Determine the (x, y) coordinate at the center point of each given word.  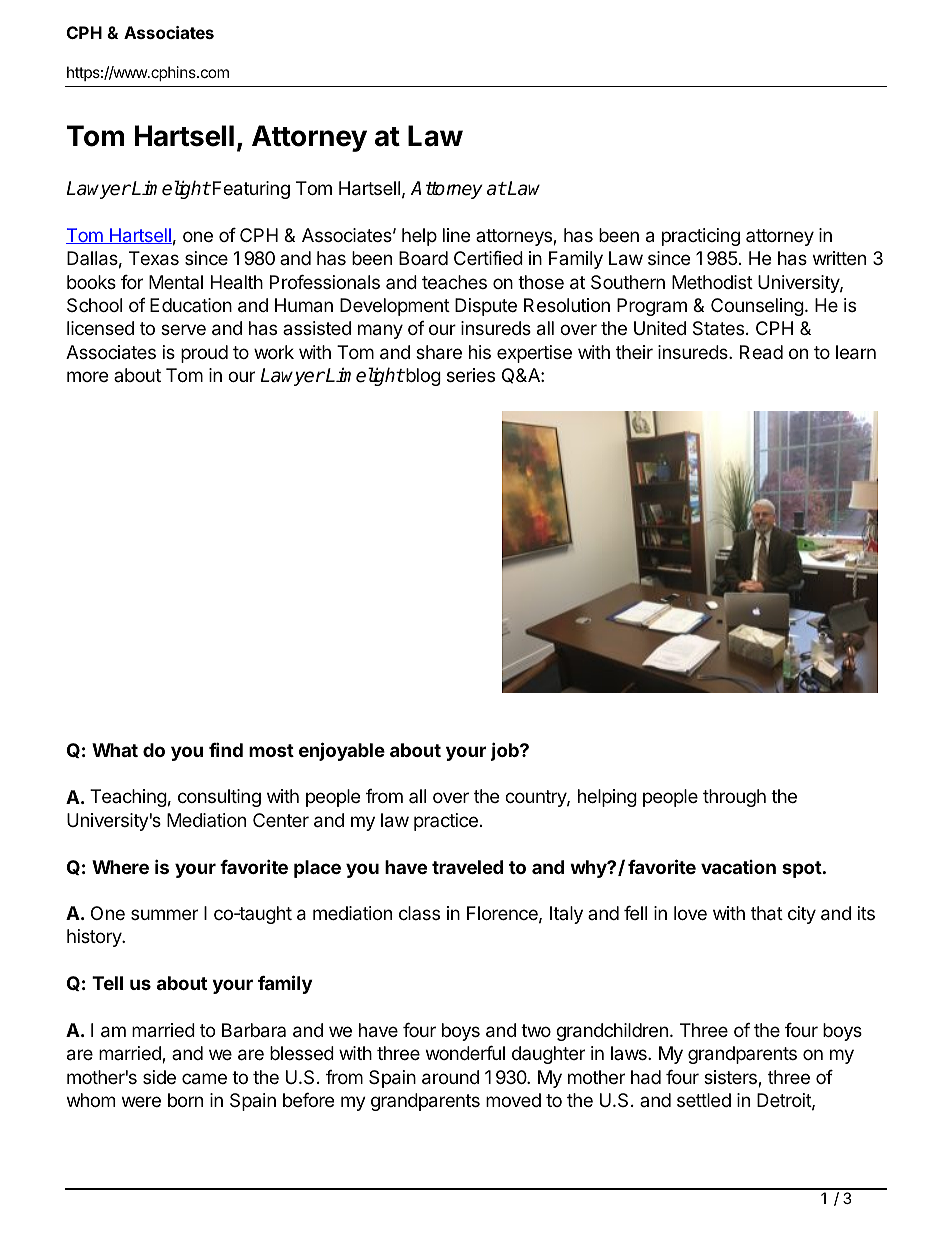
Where (120, 867)
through (734, 798)
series (471, 375)
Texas (154, 258)
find (226, 749)
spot (802, 869)
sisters (731, 1078)
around (450, 1077)
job (505, 751)
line (456, 235)
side (159, 1077)
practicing (701, 237)
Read (761, 352)
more (87, 376)
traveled (467, 867)
